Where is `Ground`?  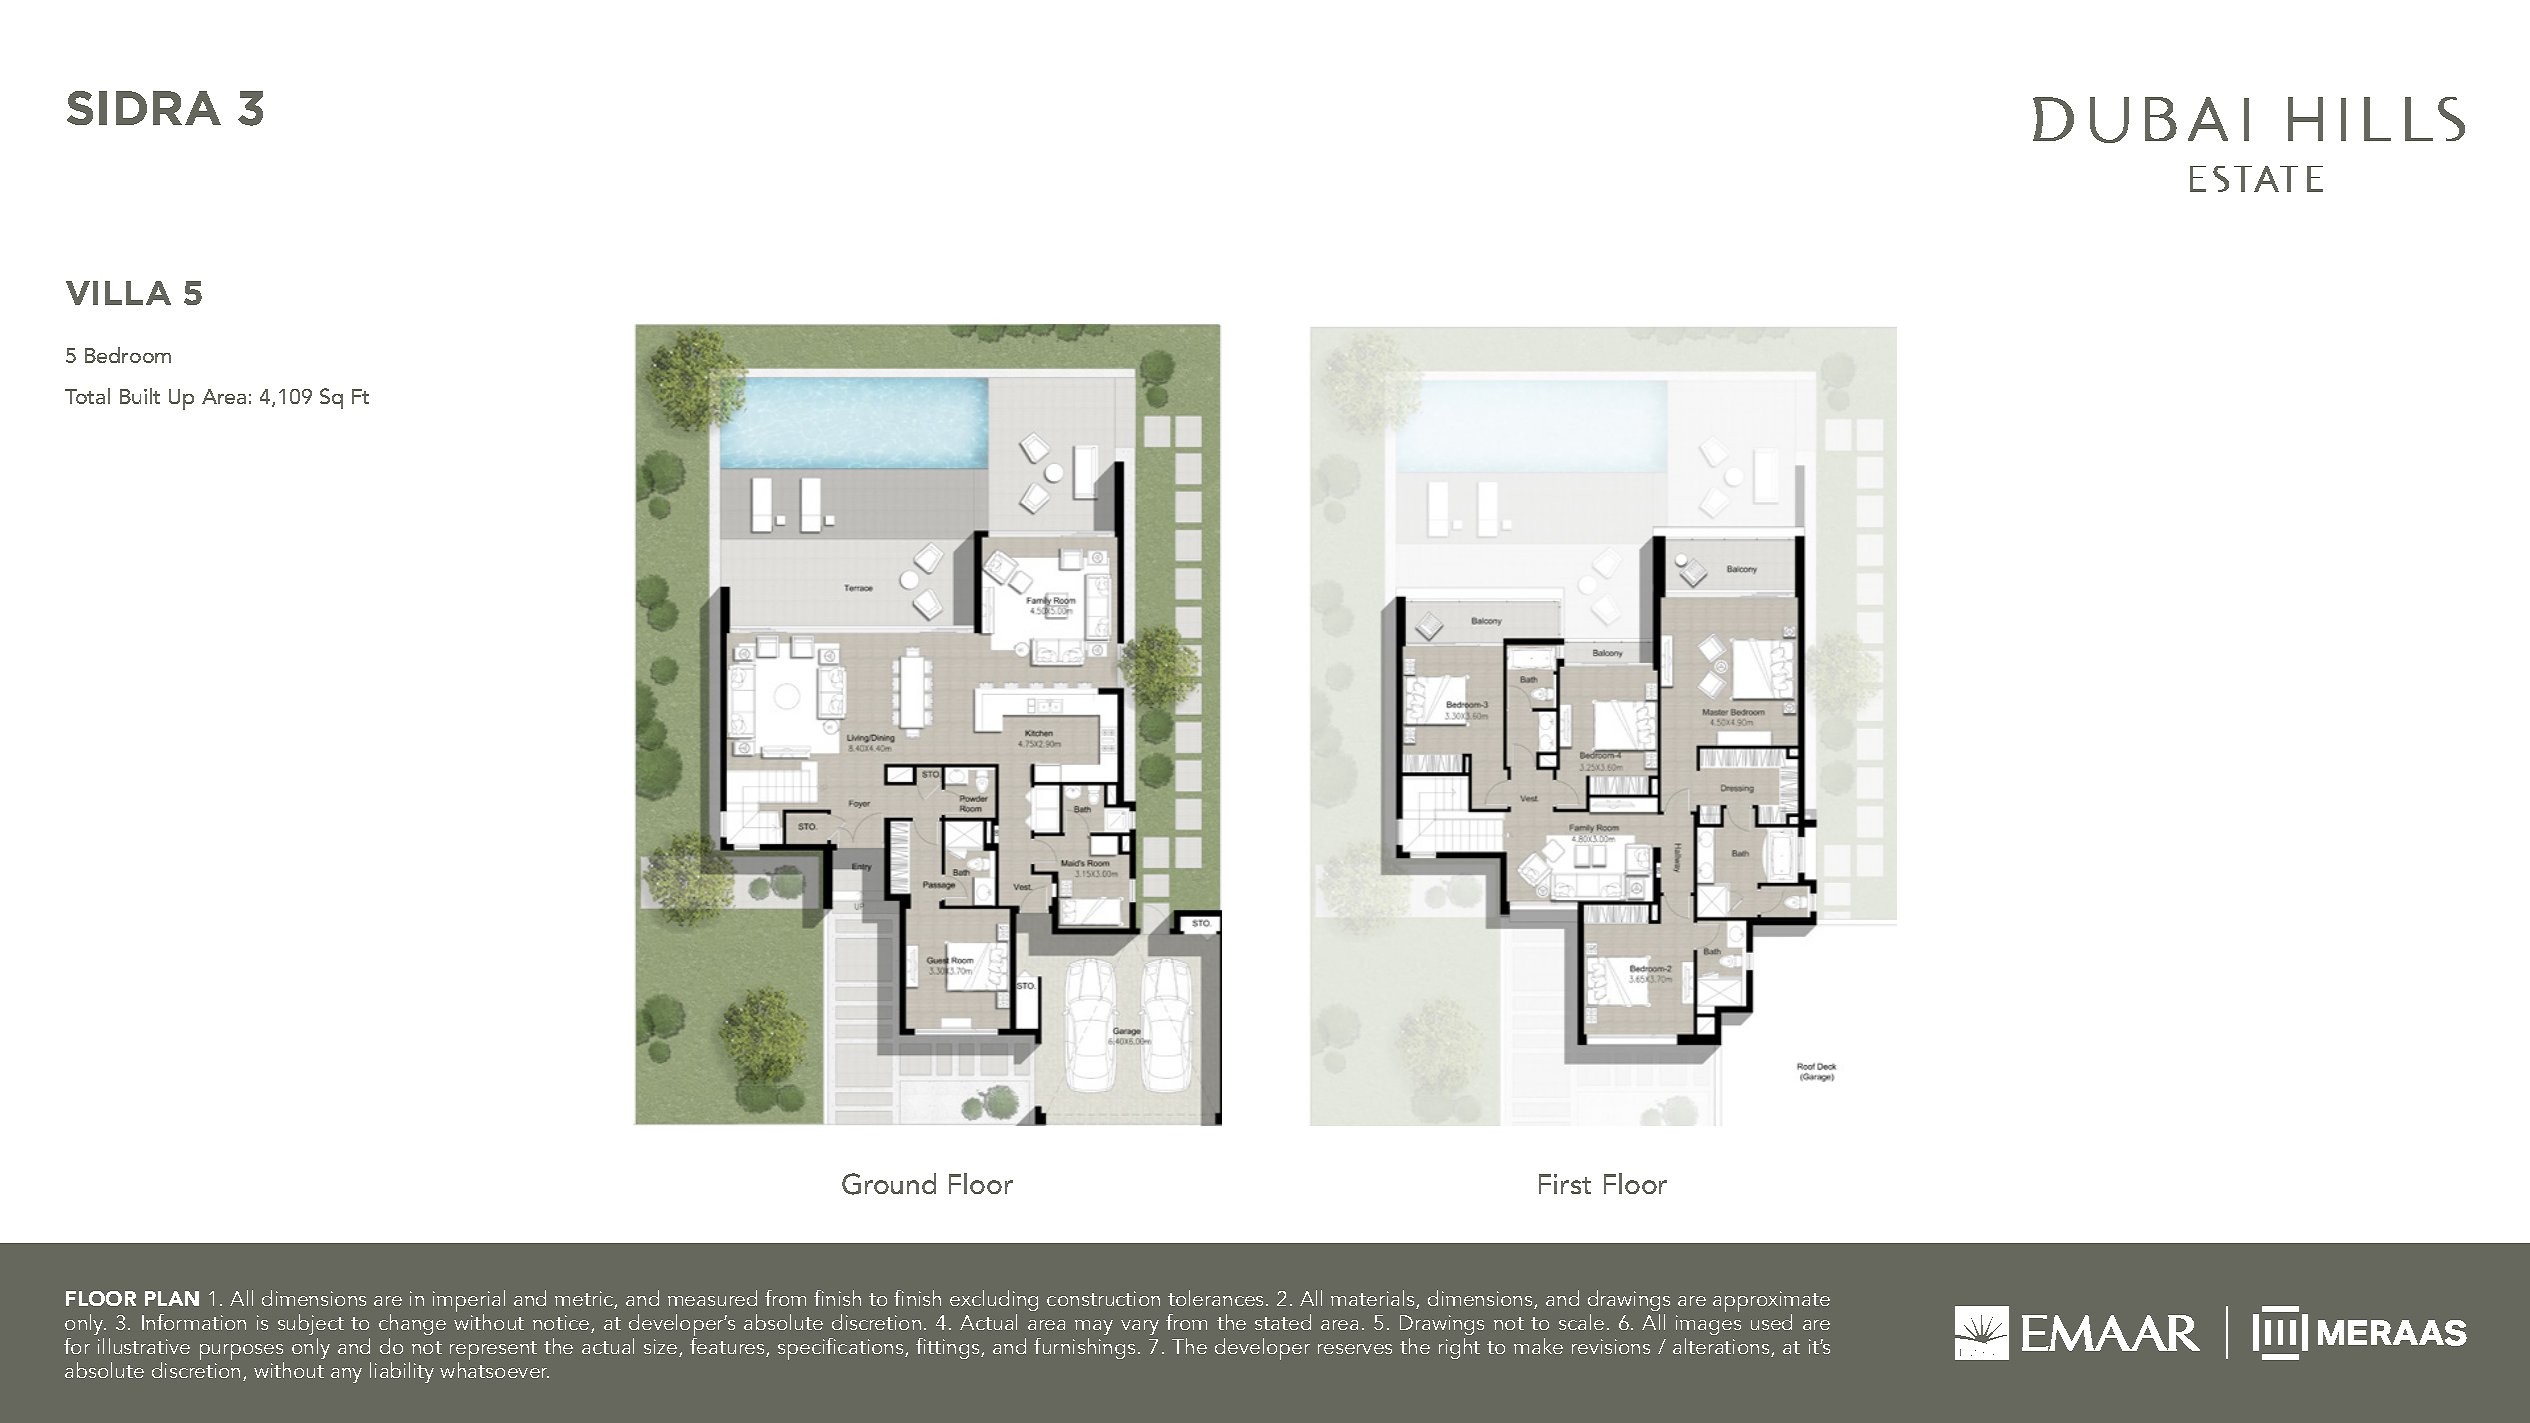
Ground is located at coordinates (889, 1184).
